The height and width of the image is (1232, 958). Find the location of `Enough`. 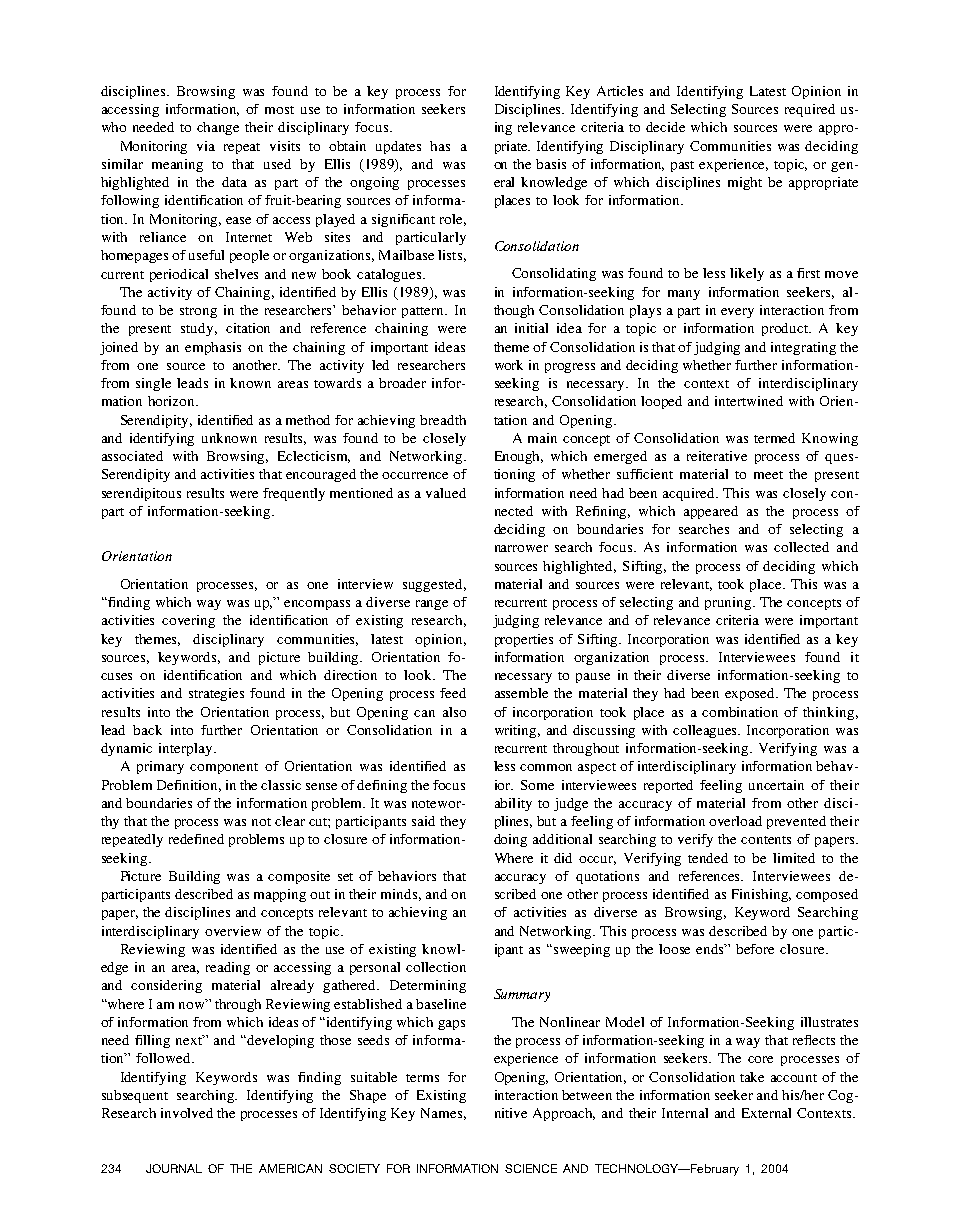

Enough is located at coordinates (519, 457).
